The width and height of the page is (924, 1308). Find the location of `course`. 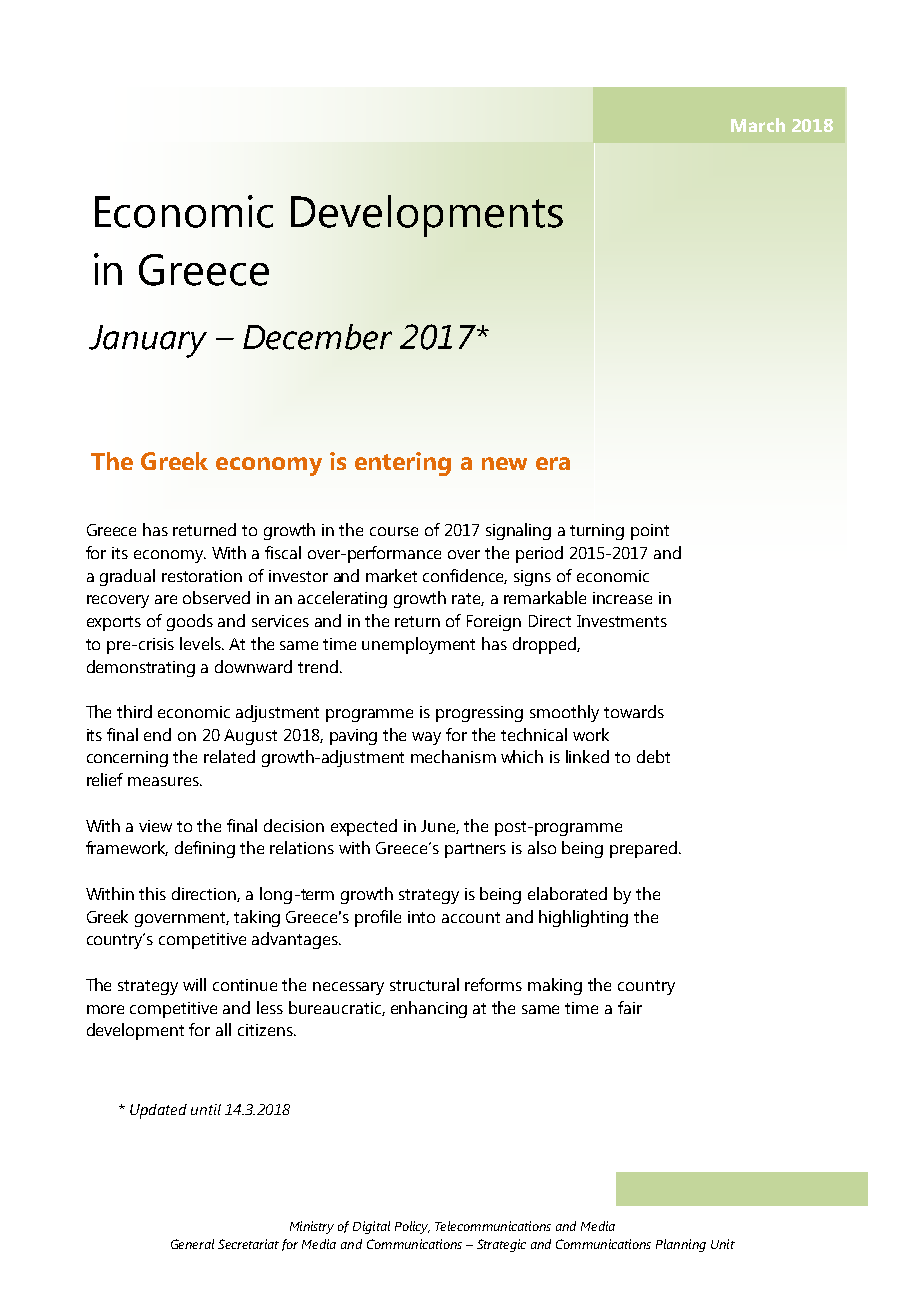

course is located at coordinates (394, 531).
